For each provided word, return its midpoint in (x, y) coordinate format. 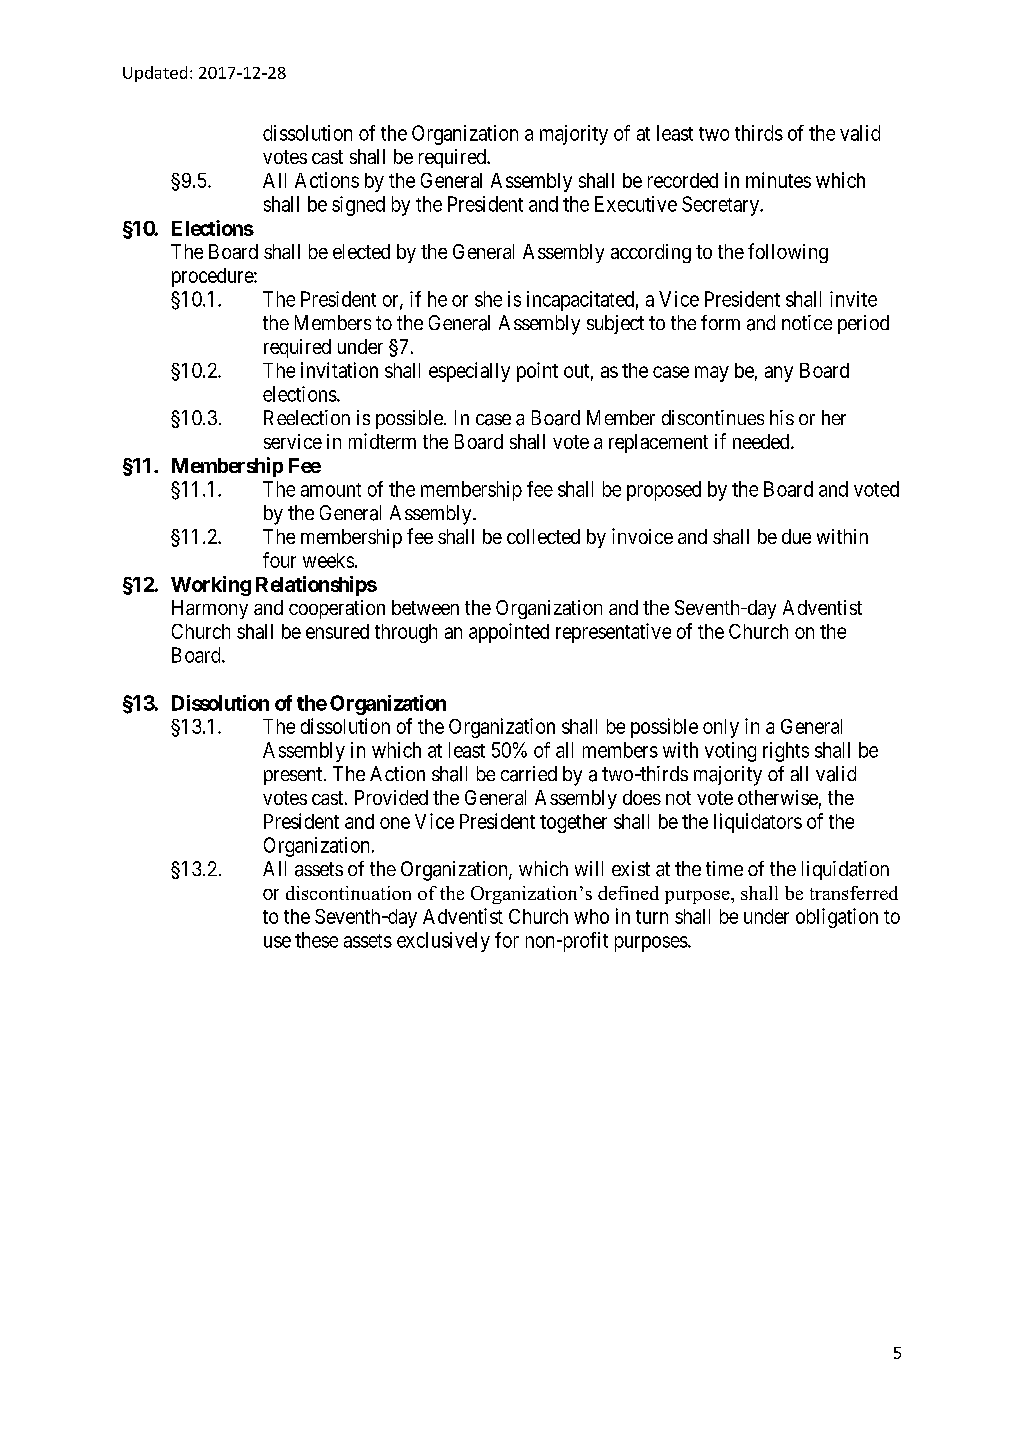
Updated (155, 74)
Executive (636, 204)
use (277, 942)
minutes (778, 180)
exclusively (443, 942)
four (279, 560)
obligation (837, 918)
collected (543, 536)
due (796, 536)
